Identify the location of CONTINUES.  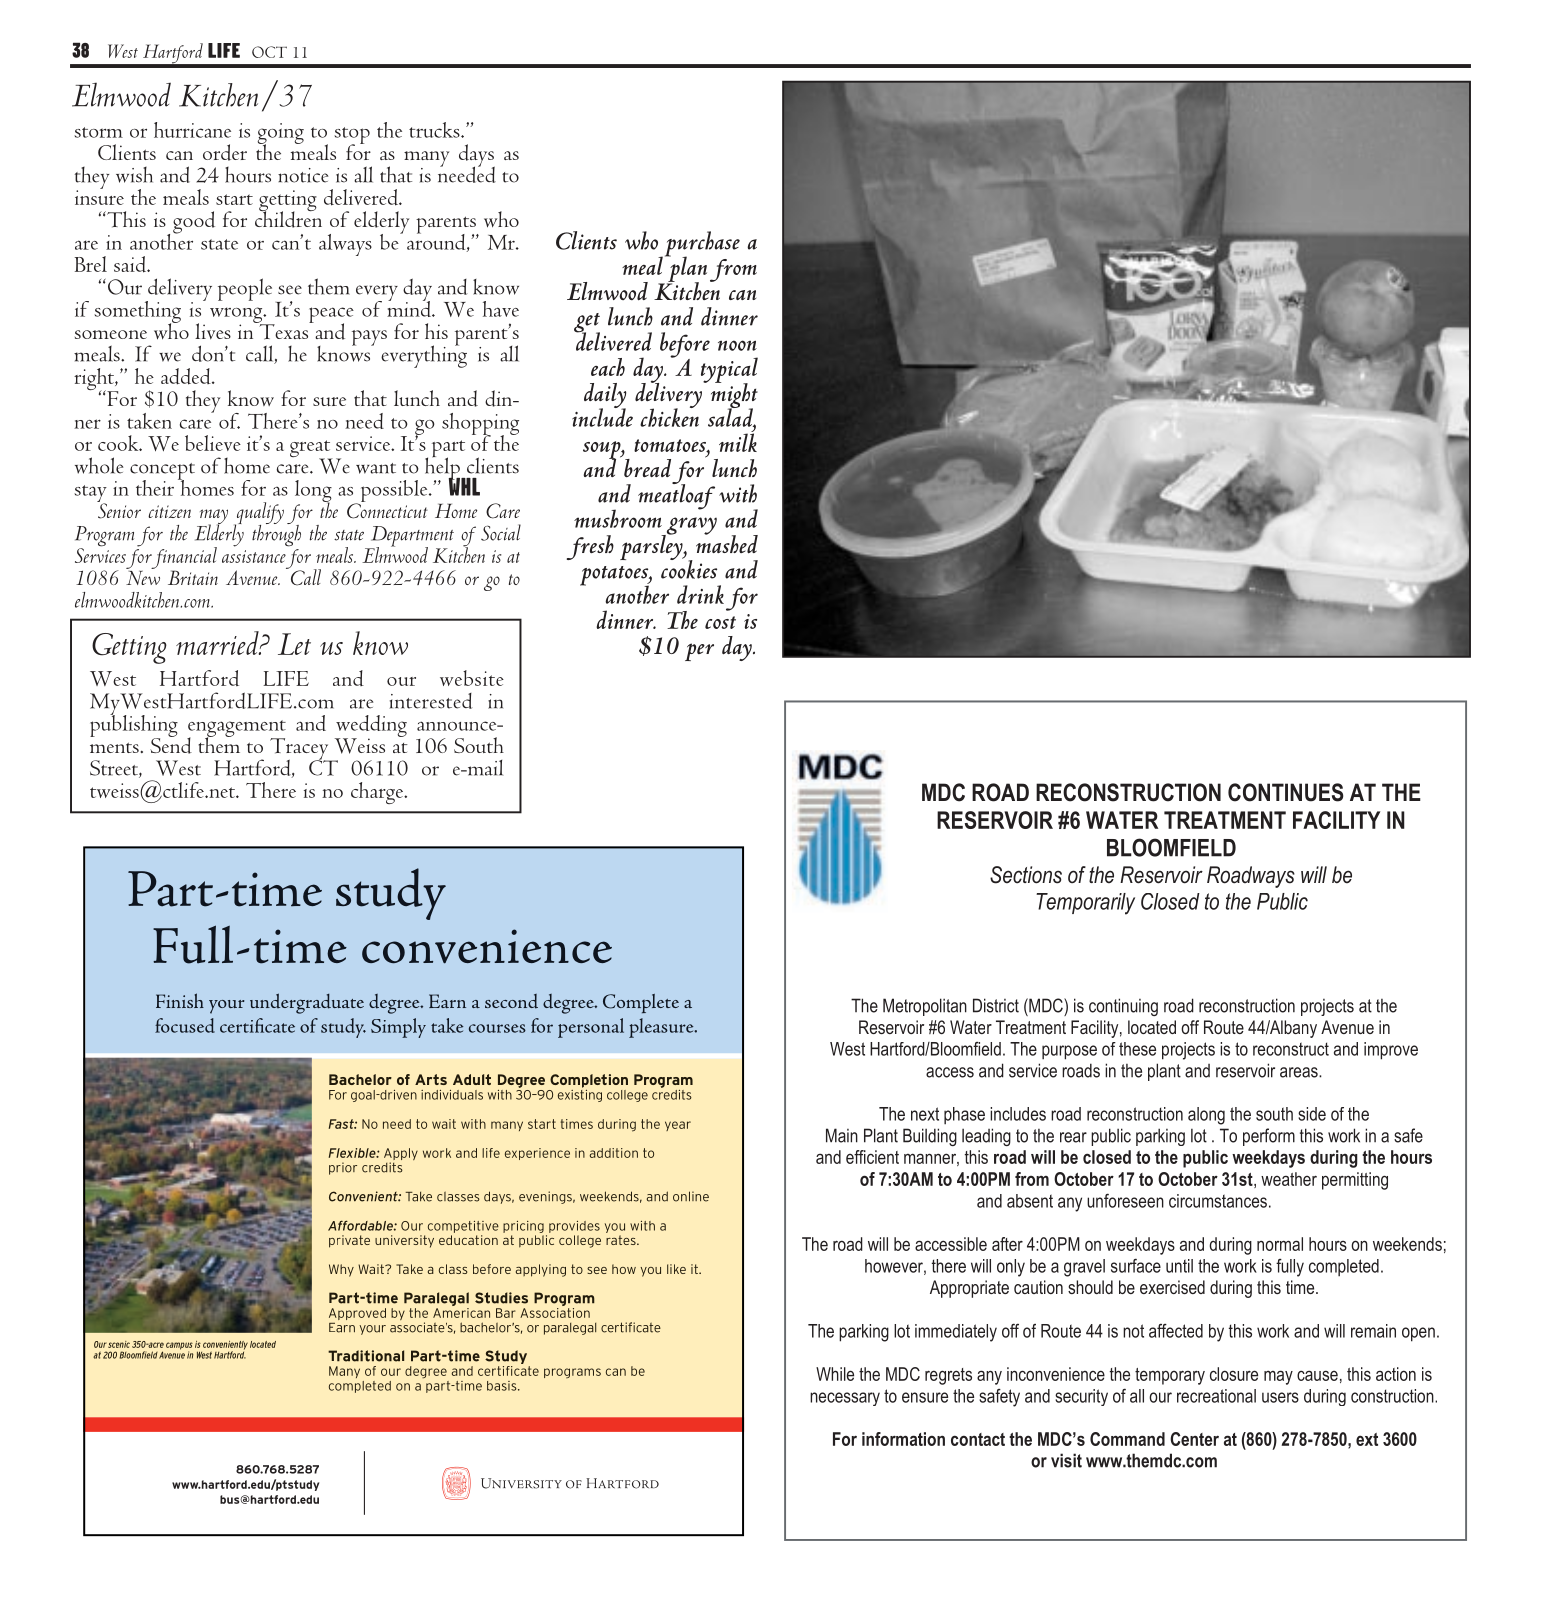
(1285, 792).
